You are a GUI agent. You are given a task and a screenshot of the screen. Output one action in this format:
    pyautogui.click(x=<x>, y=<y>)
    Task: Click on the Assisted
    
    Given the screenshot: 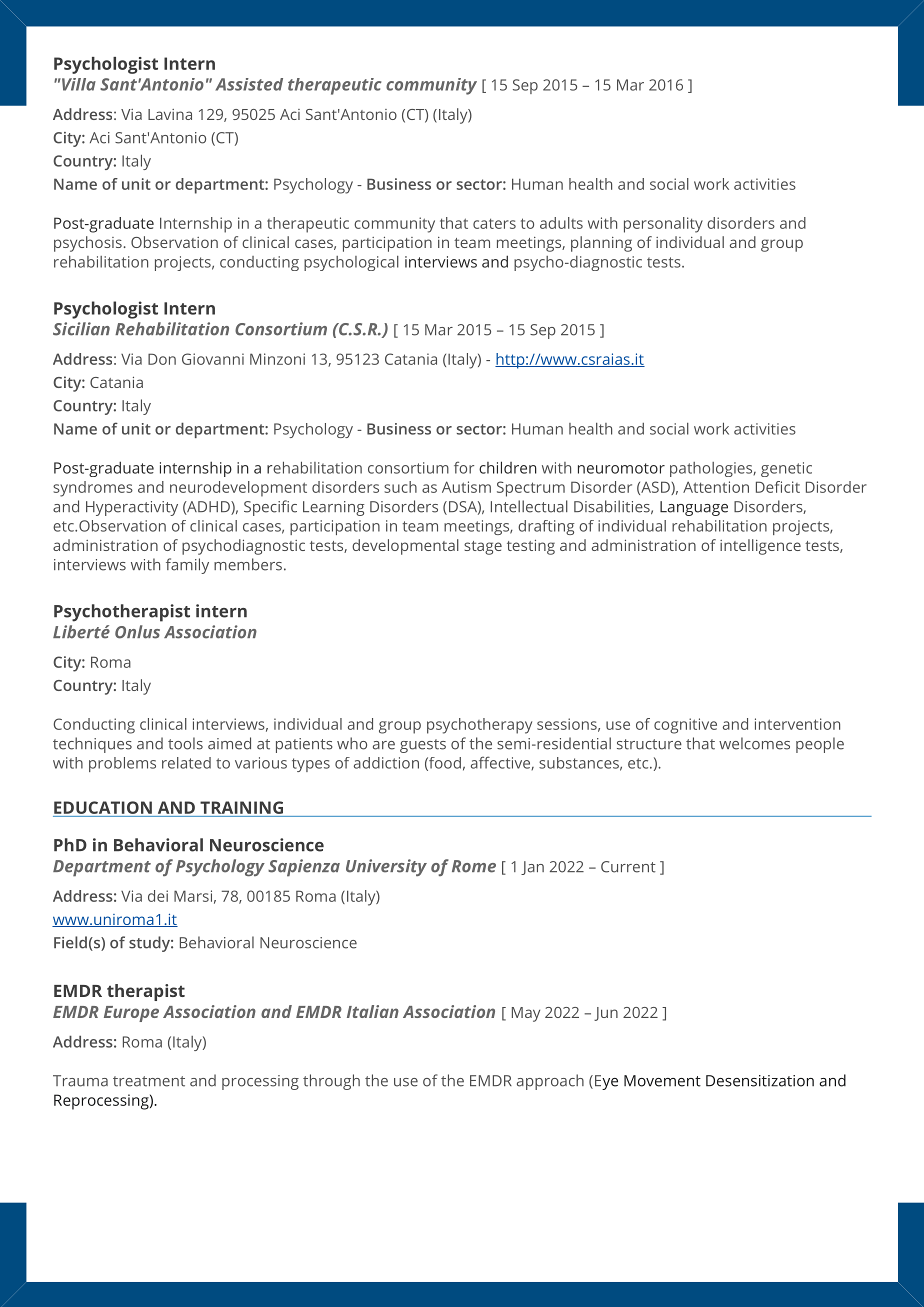 What is the action you would take?
    pyautogui.click(x=249, y=84)
